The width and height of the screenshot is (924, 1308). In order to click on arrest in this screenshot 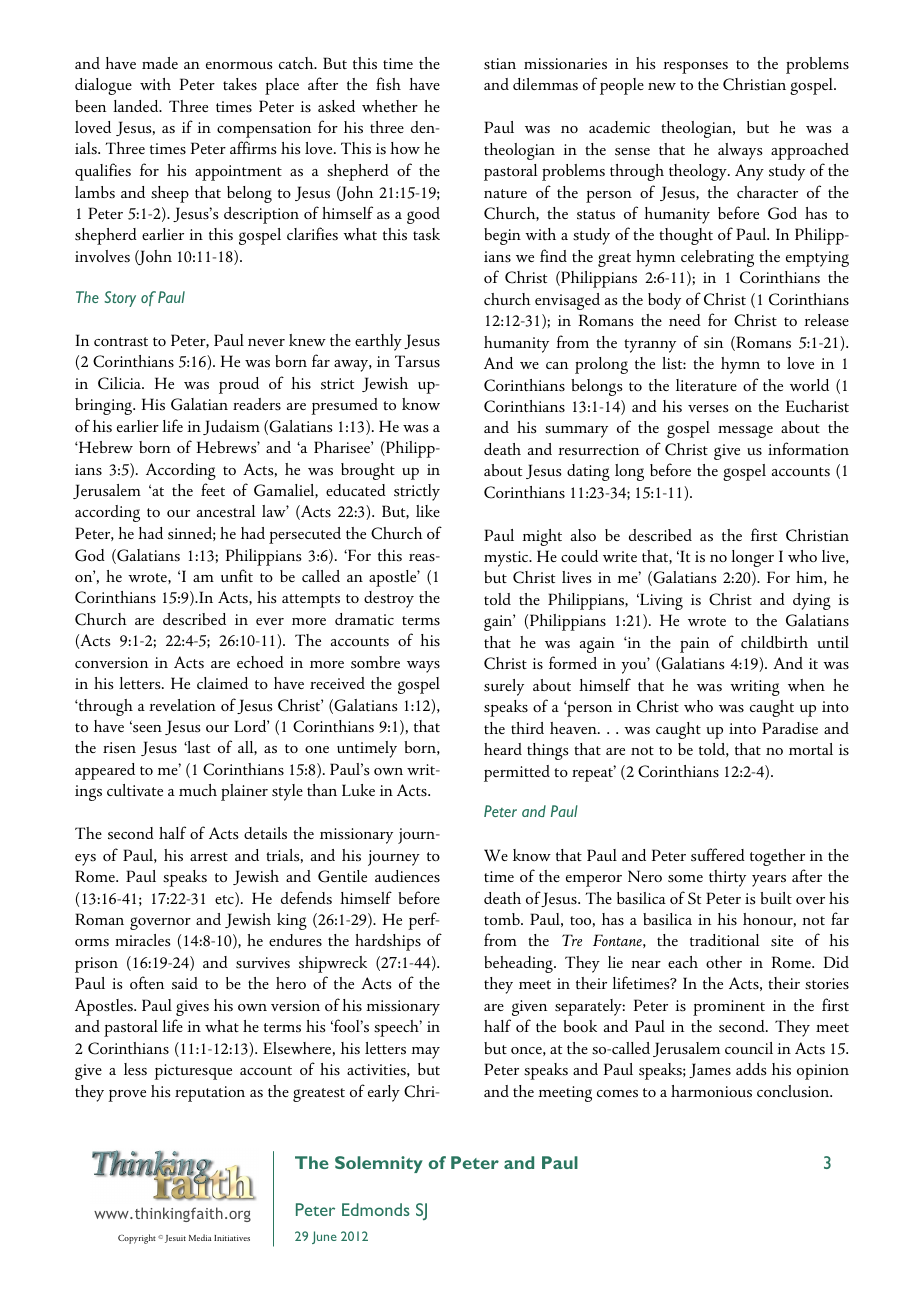, I will do `click(209, 856)`.
